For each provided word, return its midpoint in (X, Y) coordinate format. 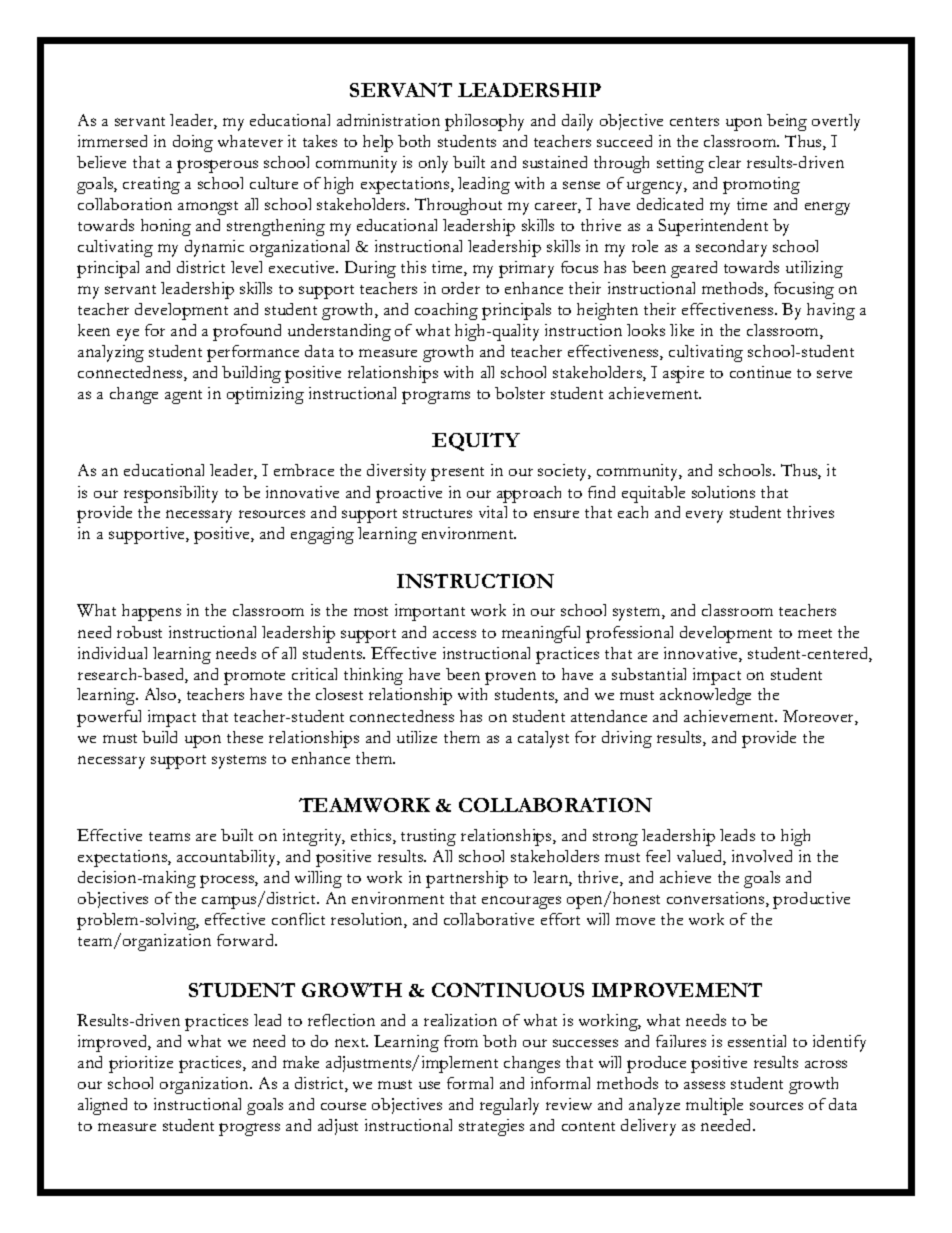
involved (762, 856)
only (433, 164)
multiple (714, 1106)
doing (193, 143)
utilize (417, 737)
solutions (723, 492)
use (429, 1085)
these (245, 737)
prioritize (141, 1064)
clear (725, 162)
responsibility (171, 494)
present (457, 474)
